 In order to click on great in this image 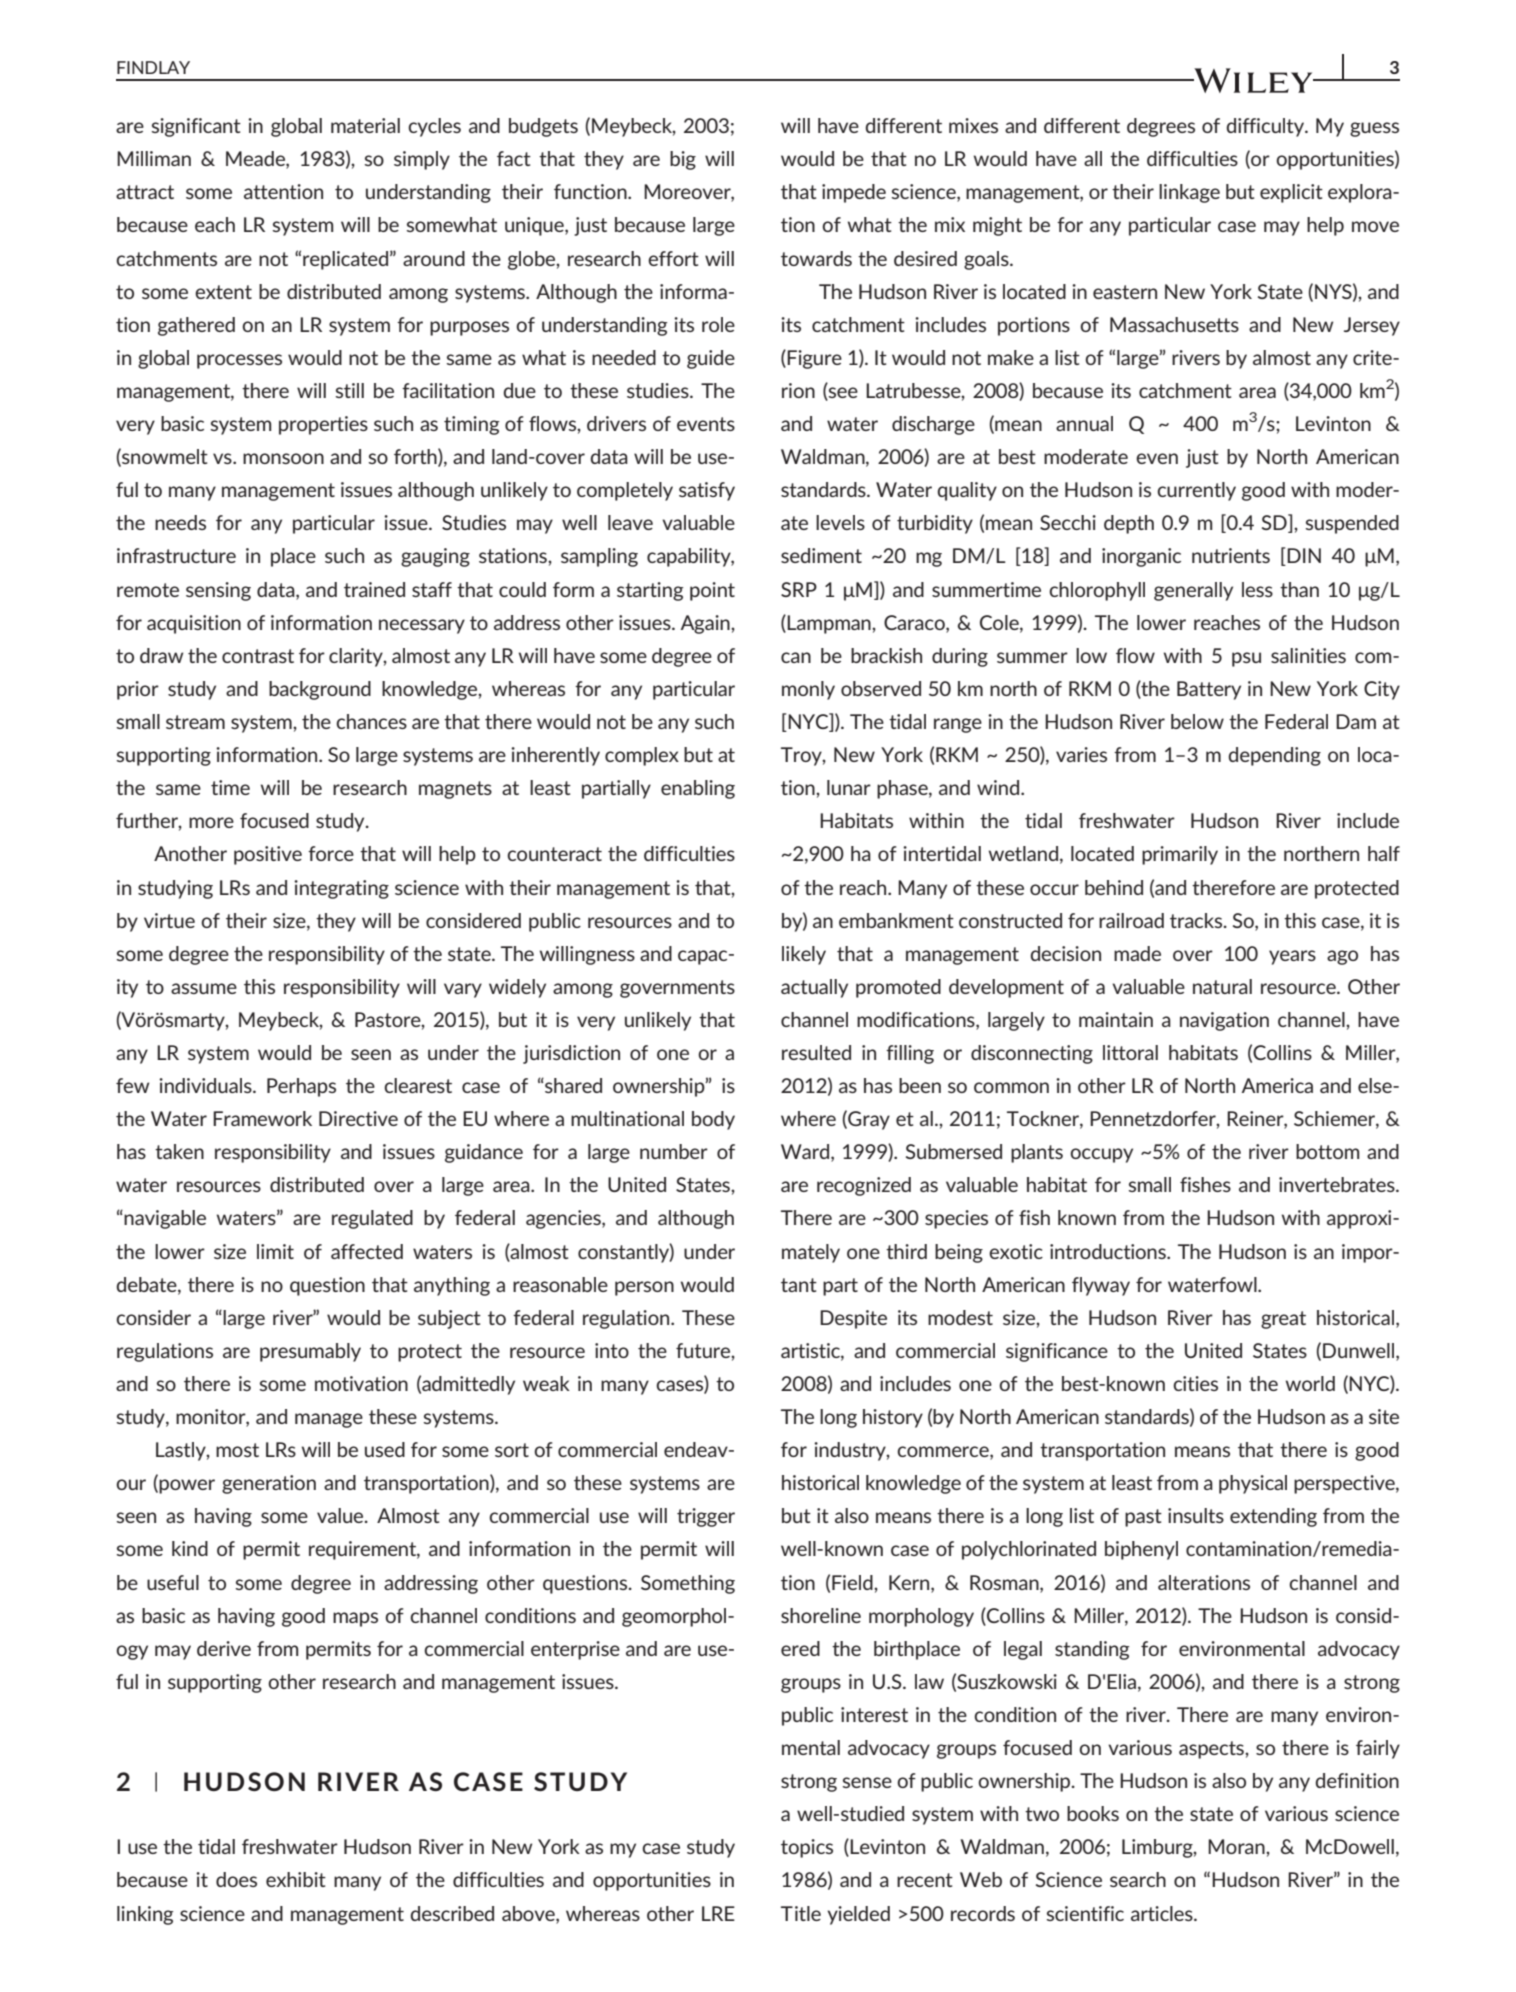, I will do `click(1283, 1320)`.
